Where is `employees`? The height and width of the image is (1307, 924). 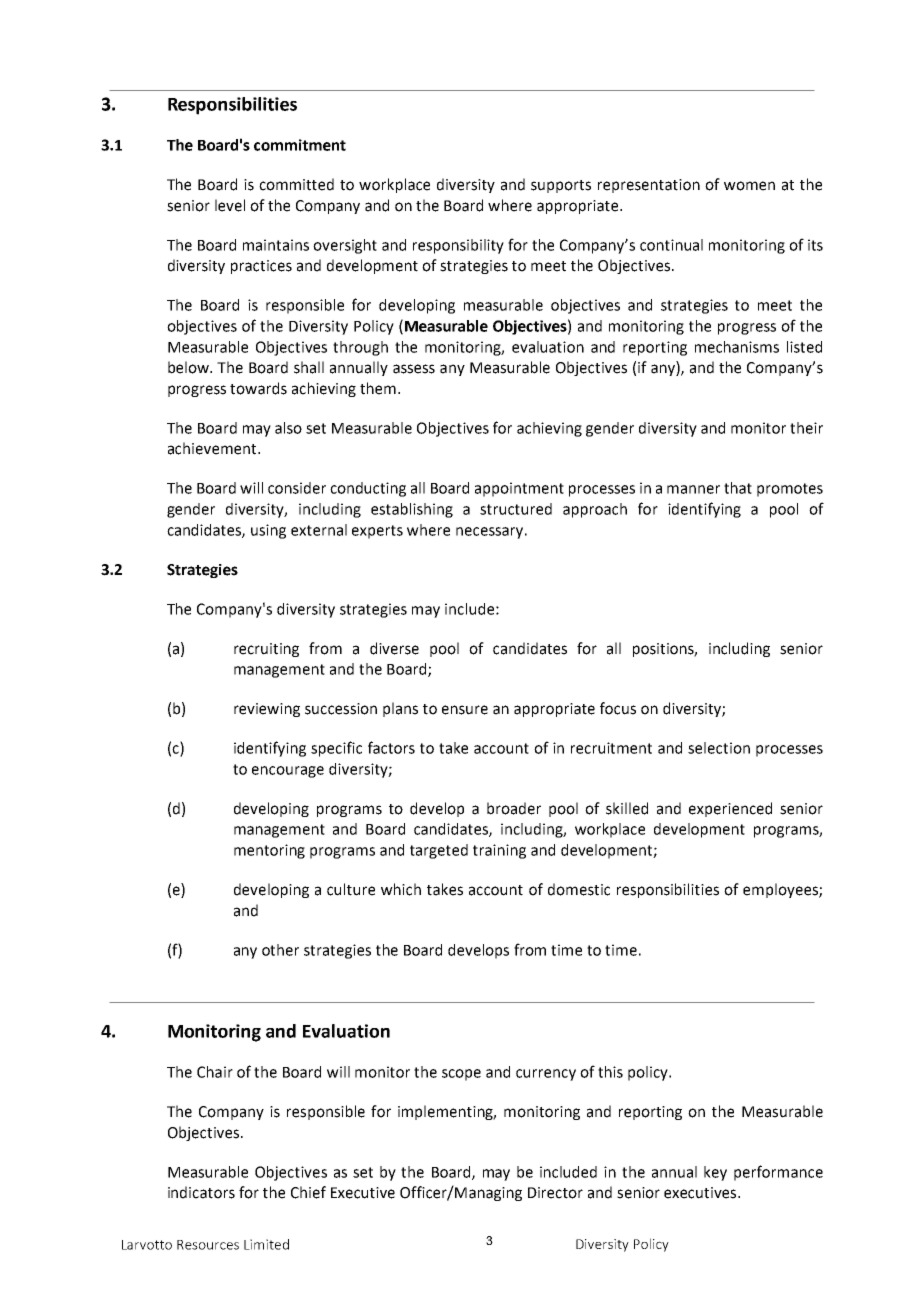
employees is located at coordinates (781, 890).
